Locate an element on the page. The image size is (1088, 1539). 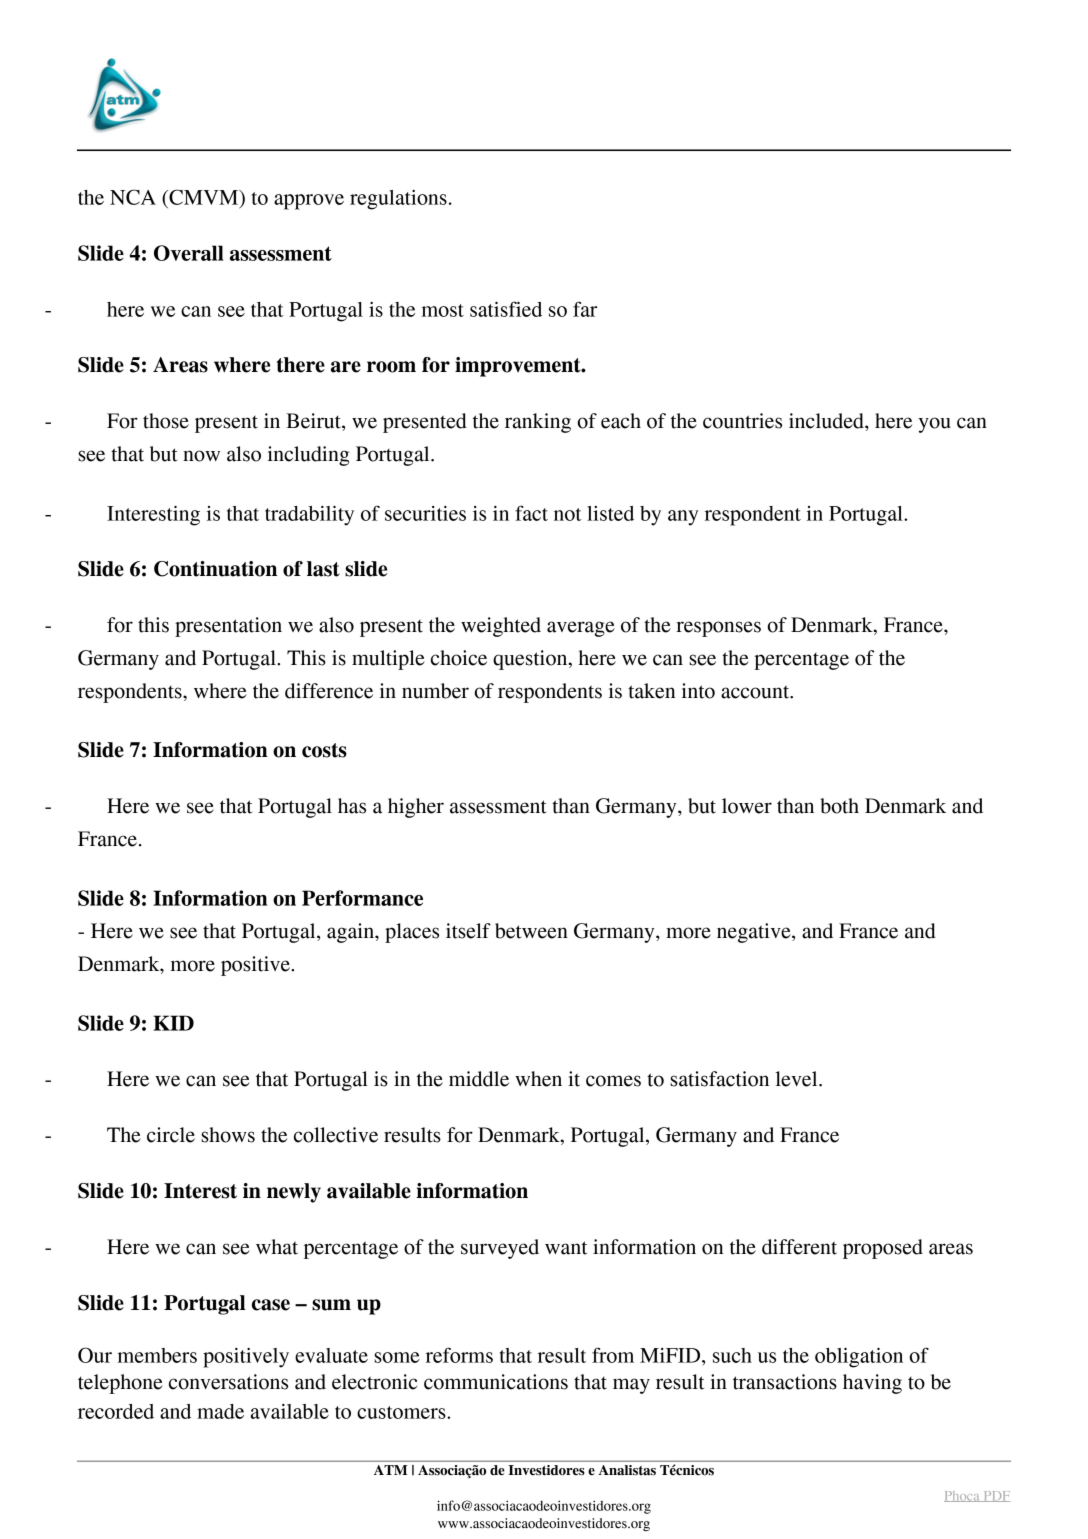
included is located at coordinates (827, 421).
